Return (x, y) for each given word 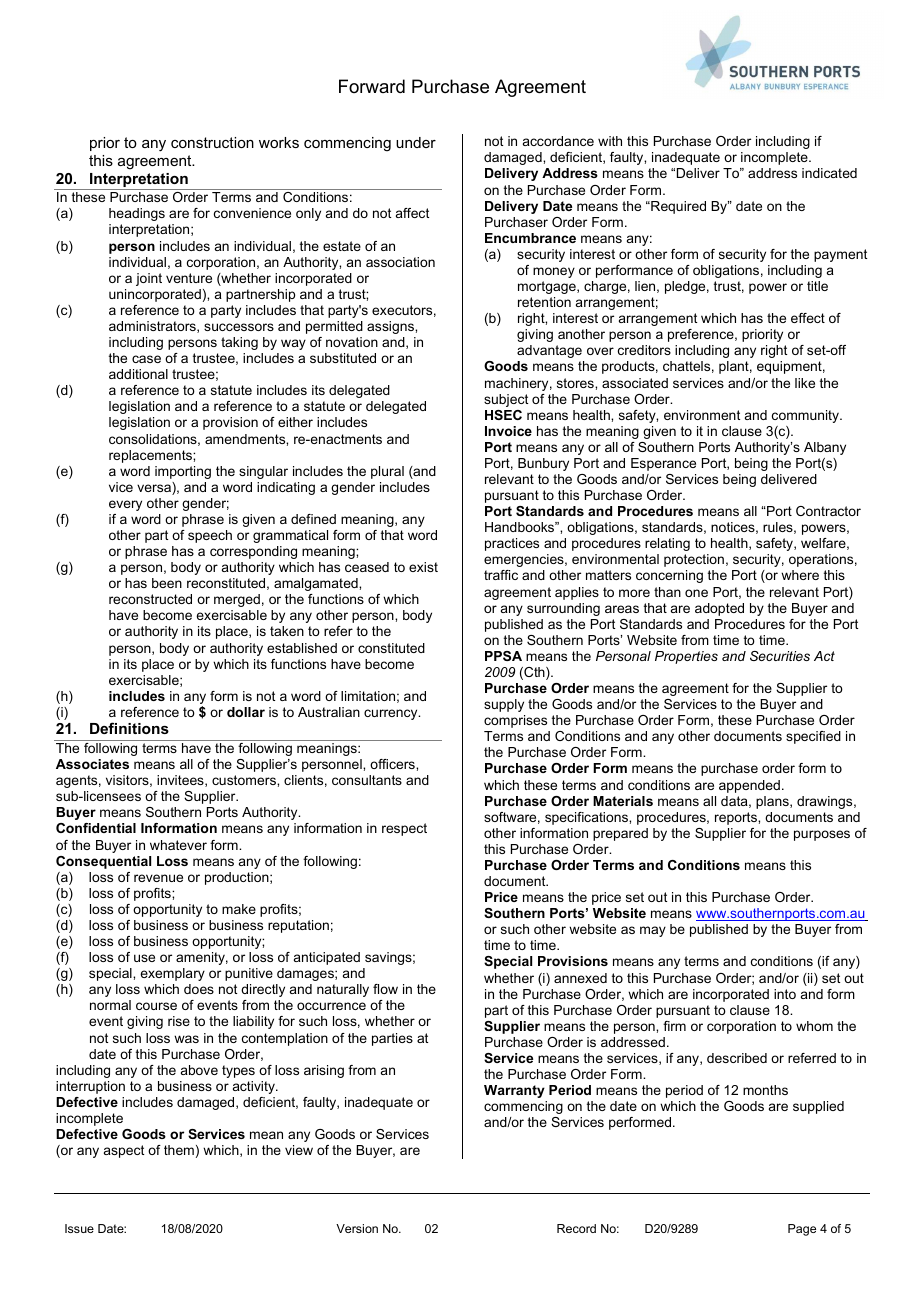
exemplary (172, 974)
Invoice (508, 431)
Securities (780, 656)
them (179, 1150)
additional (138, 374)
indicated (829, 173)
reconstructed (150, 599)
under (416, 142)
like (805, 383)
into (785, 994)
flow (385, 989)
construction (212, 142)
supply (504, 705)
